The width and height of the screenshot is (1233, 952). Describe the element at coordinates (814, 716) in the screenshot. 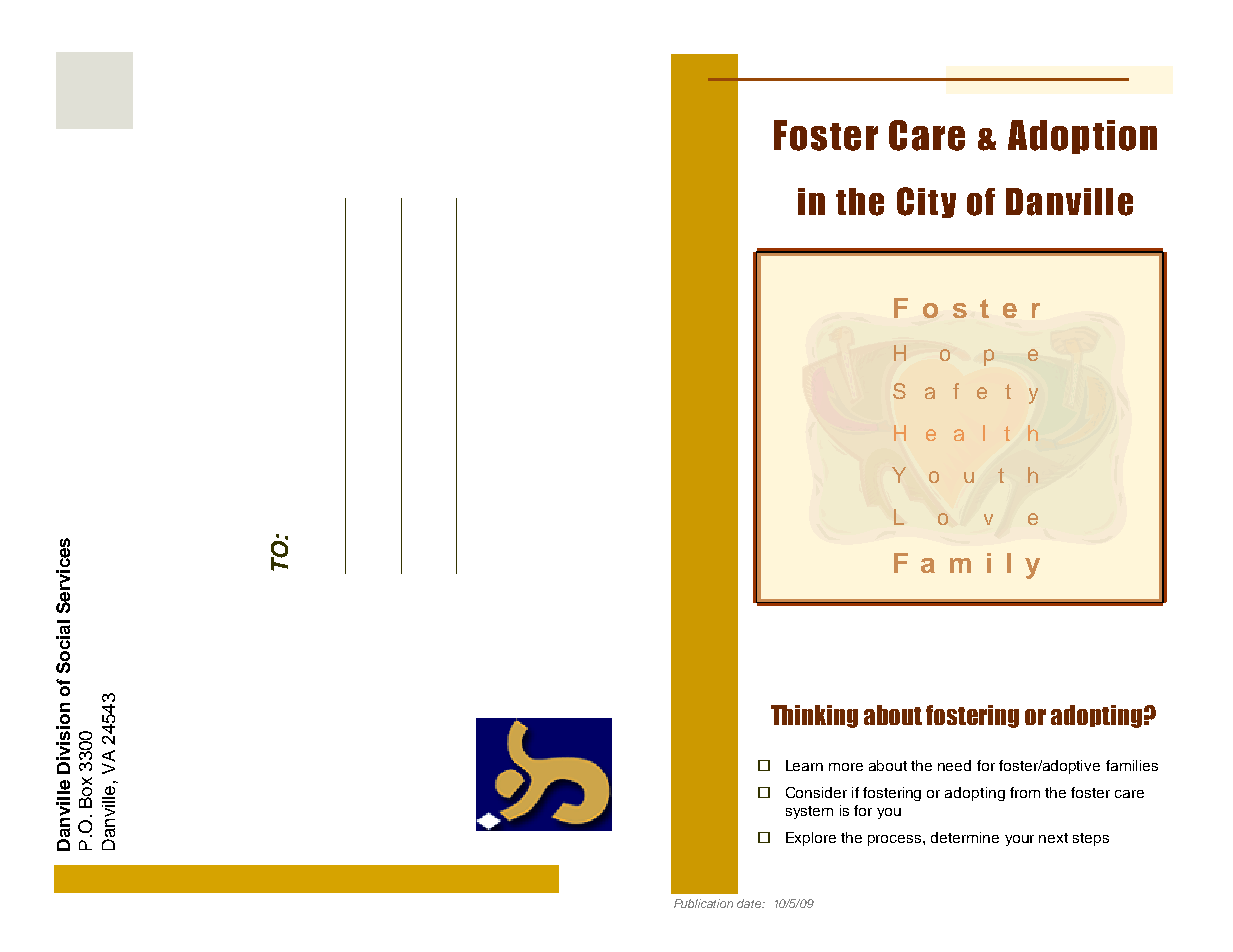

I see `Thinking` at that location.
